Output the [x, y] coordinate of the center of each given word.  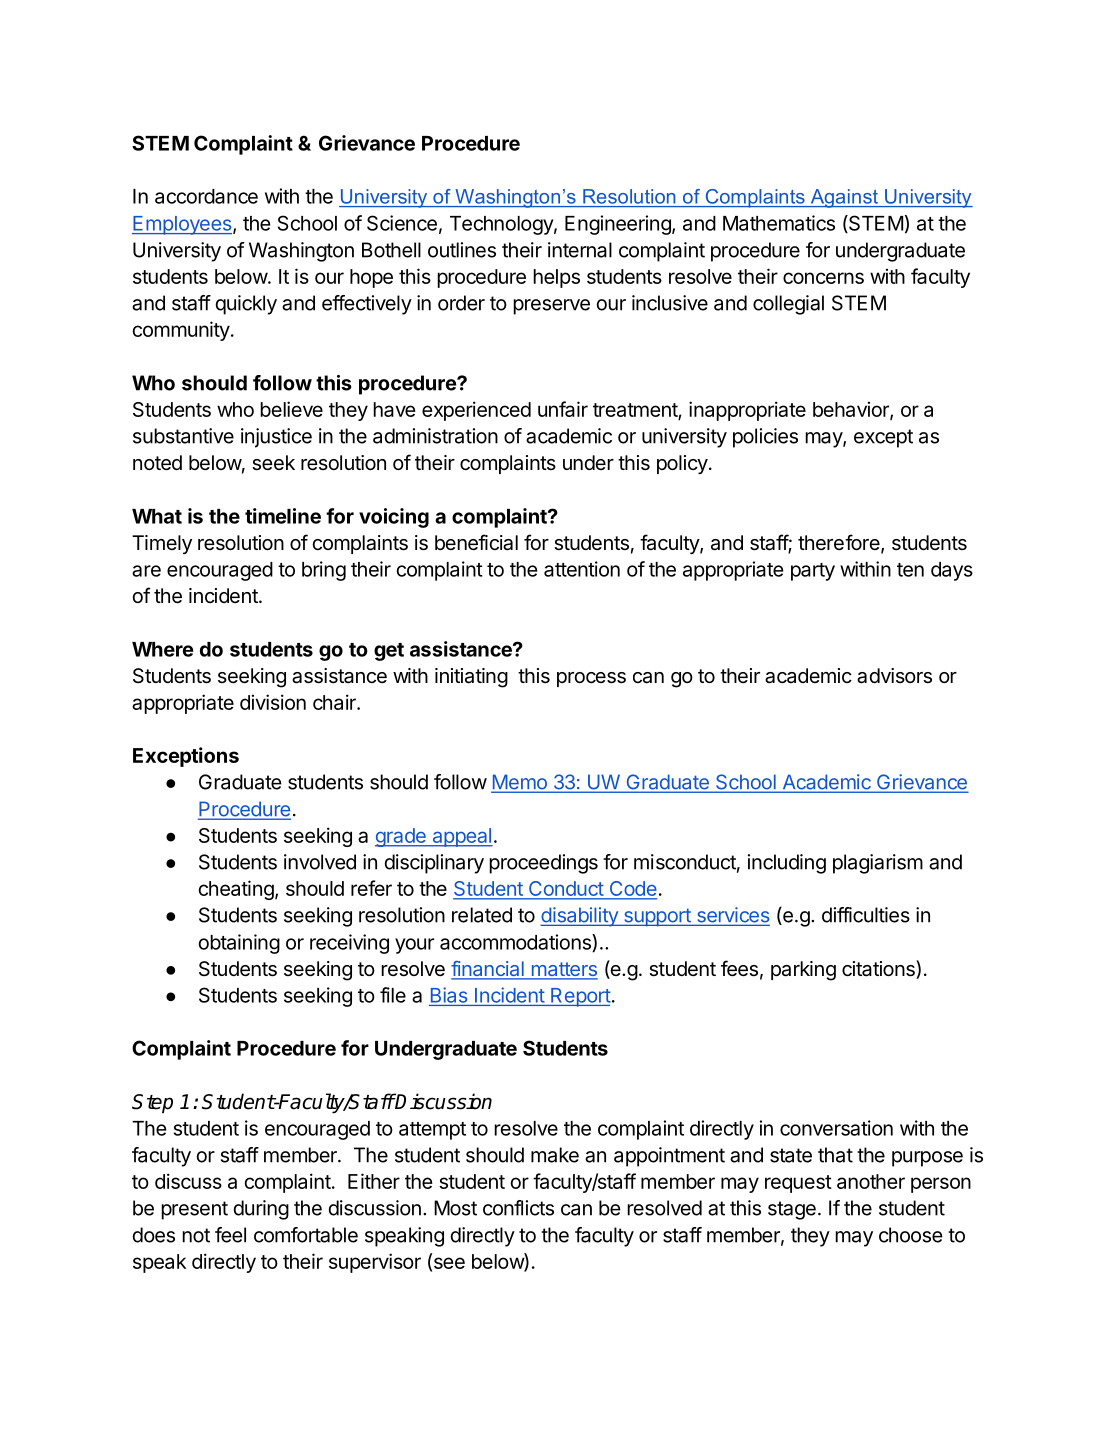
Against [844, 198]
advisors [894, 676]
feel [230, 1235]
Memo [520, 783]
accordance [206, 196]
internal [580, 250]
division [273, 702]
